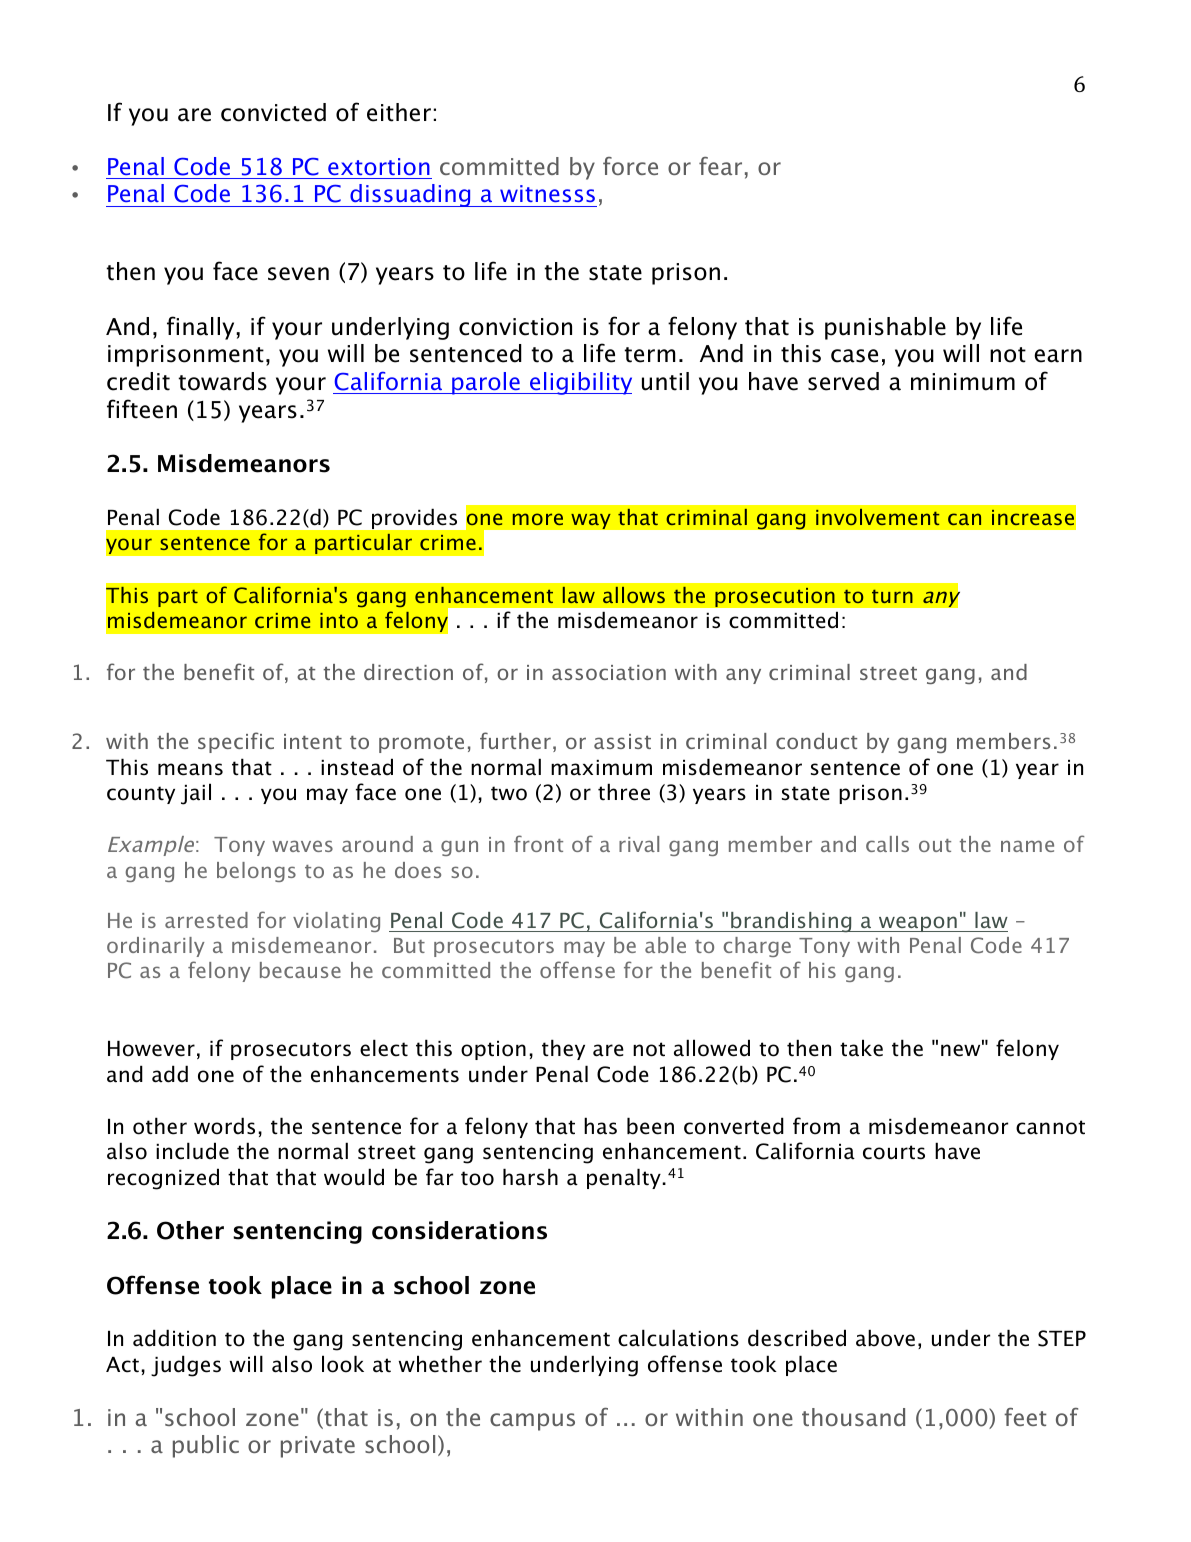 This page has height=1542, width=1191. I want to click on convicted, so click(273, 112).
